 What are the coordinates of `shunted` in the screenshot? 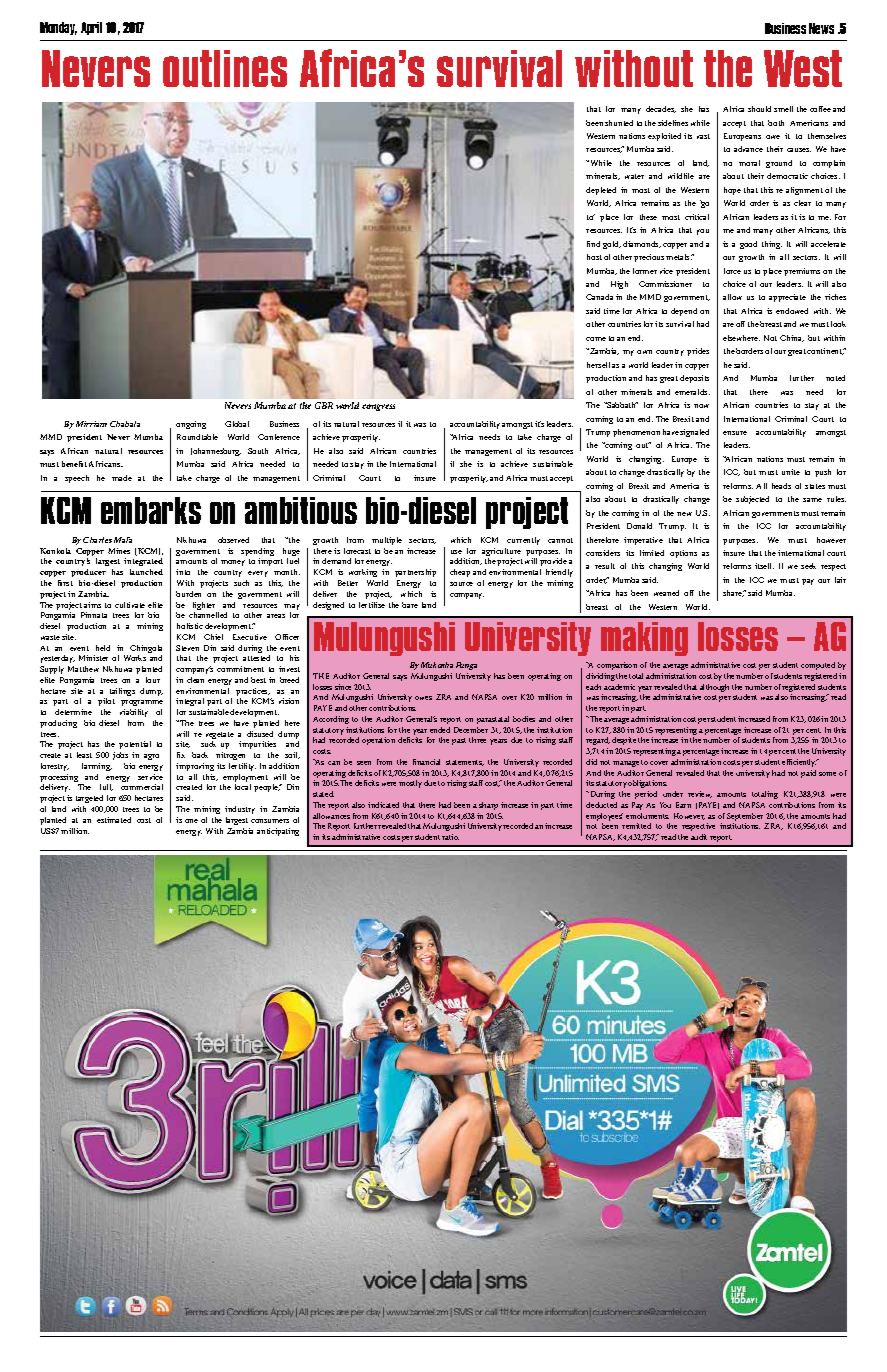 It's located at (619, 123).
